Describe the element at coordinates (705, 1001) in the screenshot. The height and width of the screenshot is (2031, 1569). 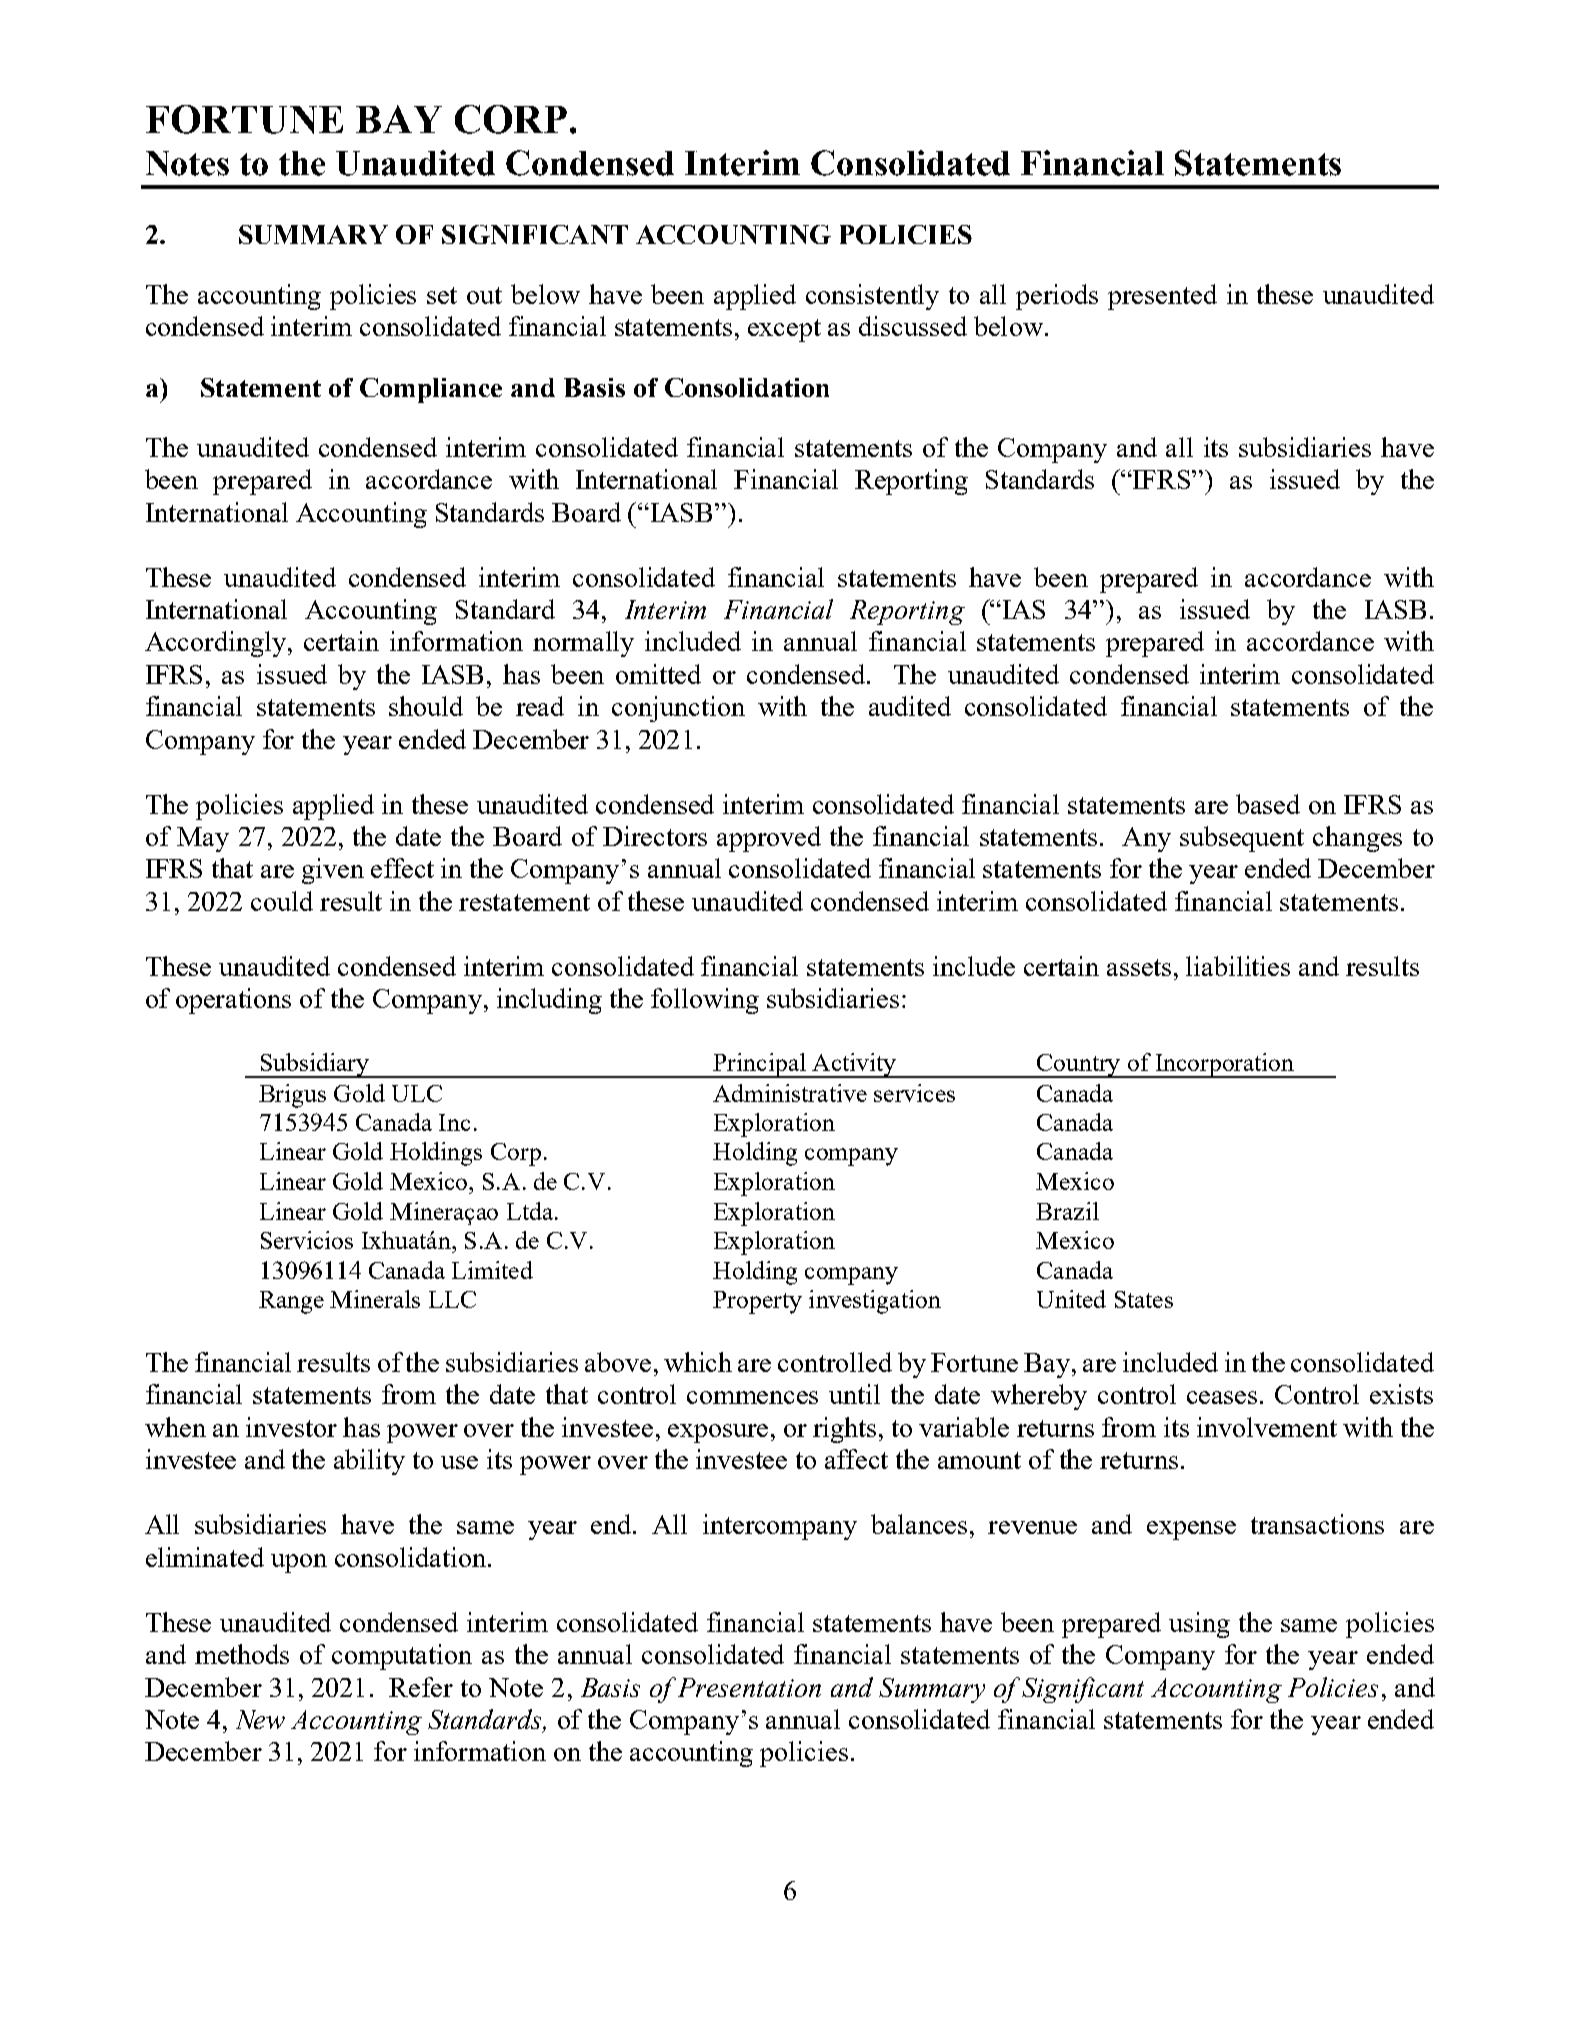
I see `following` at that location.
